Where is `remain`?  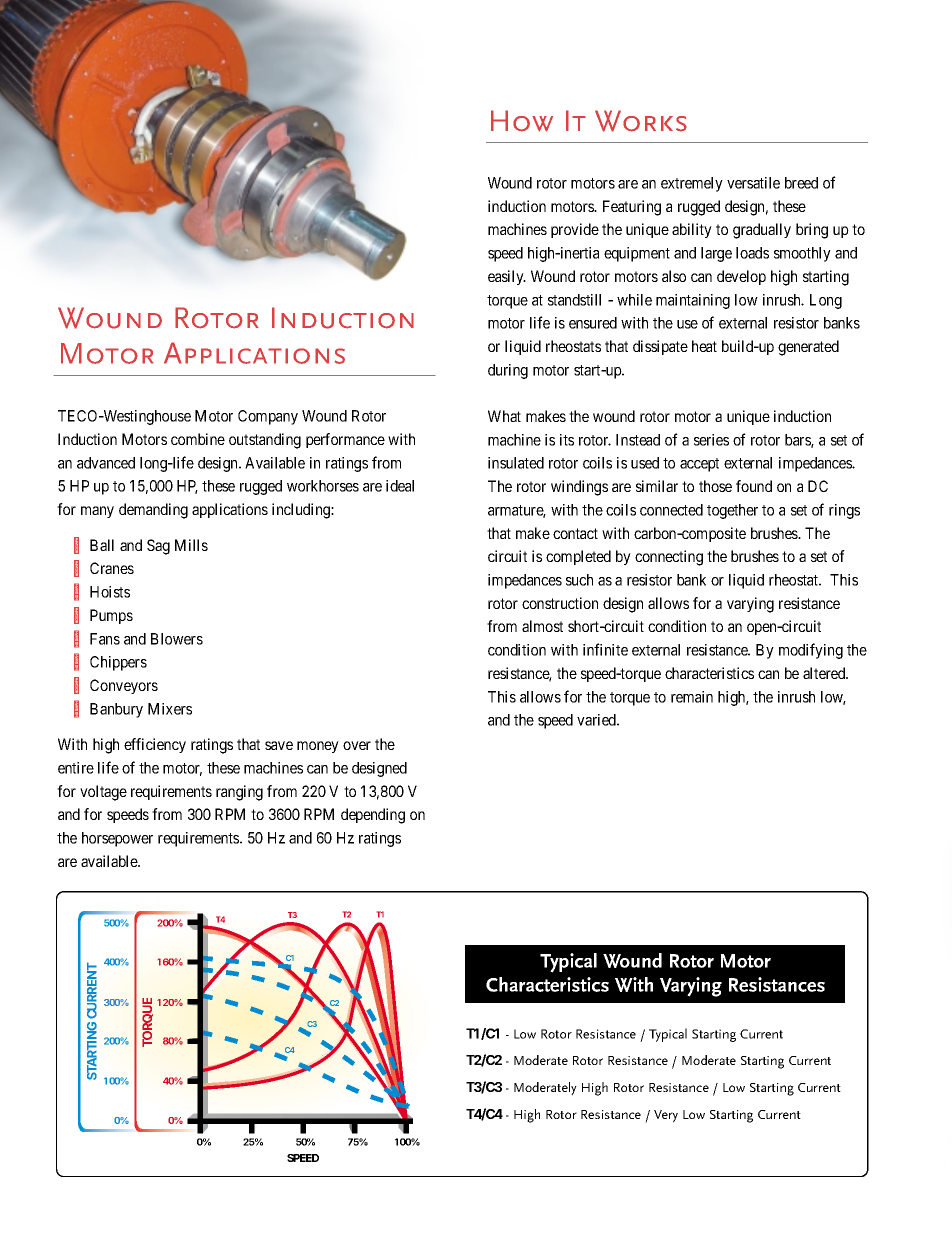 remain is located at coordinates (692, 697).
